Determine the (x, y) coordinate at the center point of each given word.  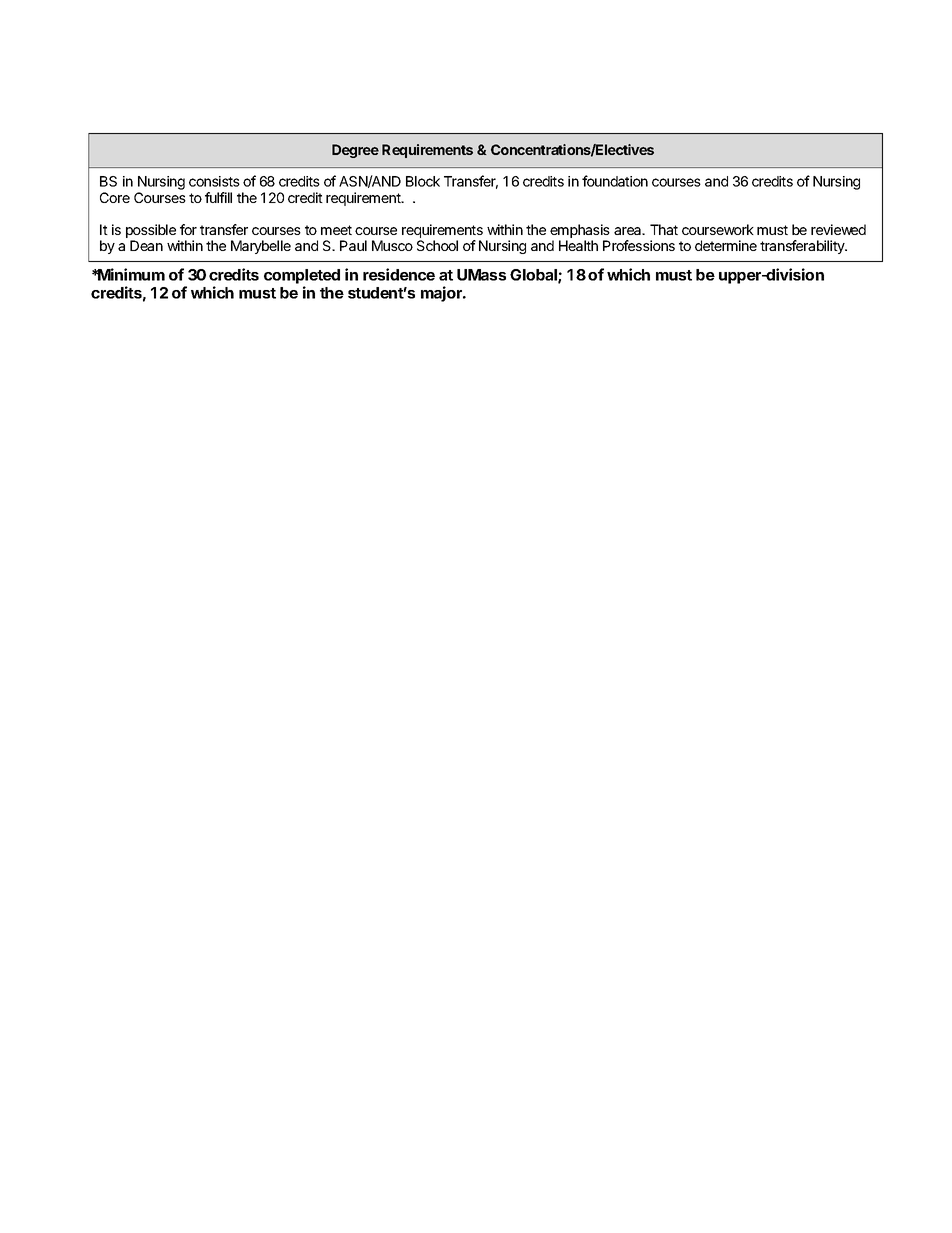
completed (302, 278)
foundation (615, 181)
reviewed (838, 229)
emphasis (580, 232)
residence (399, 274)
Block (423, 181)
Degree (355, 151)
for (188, 229)
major (443, 294)
